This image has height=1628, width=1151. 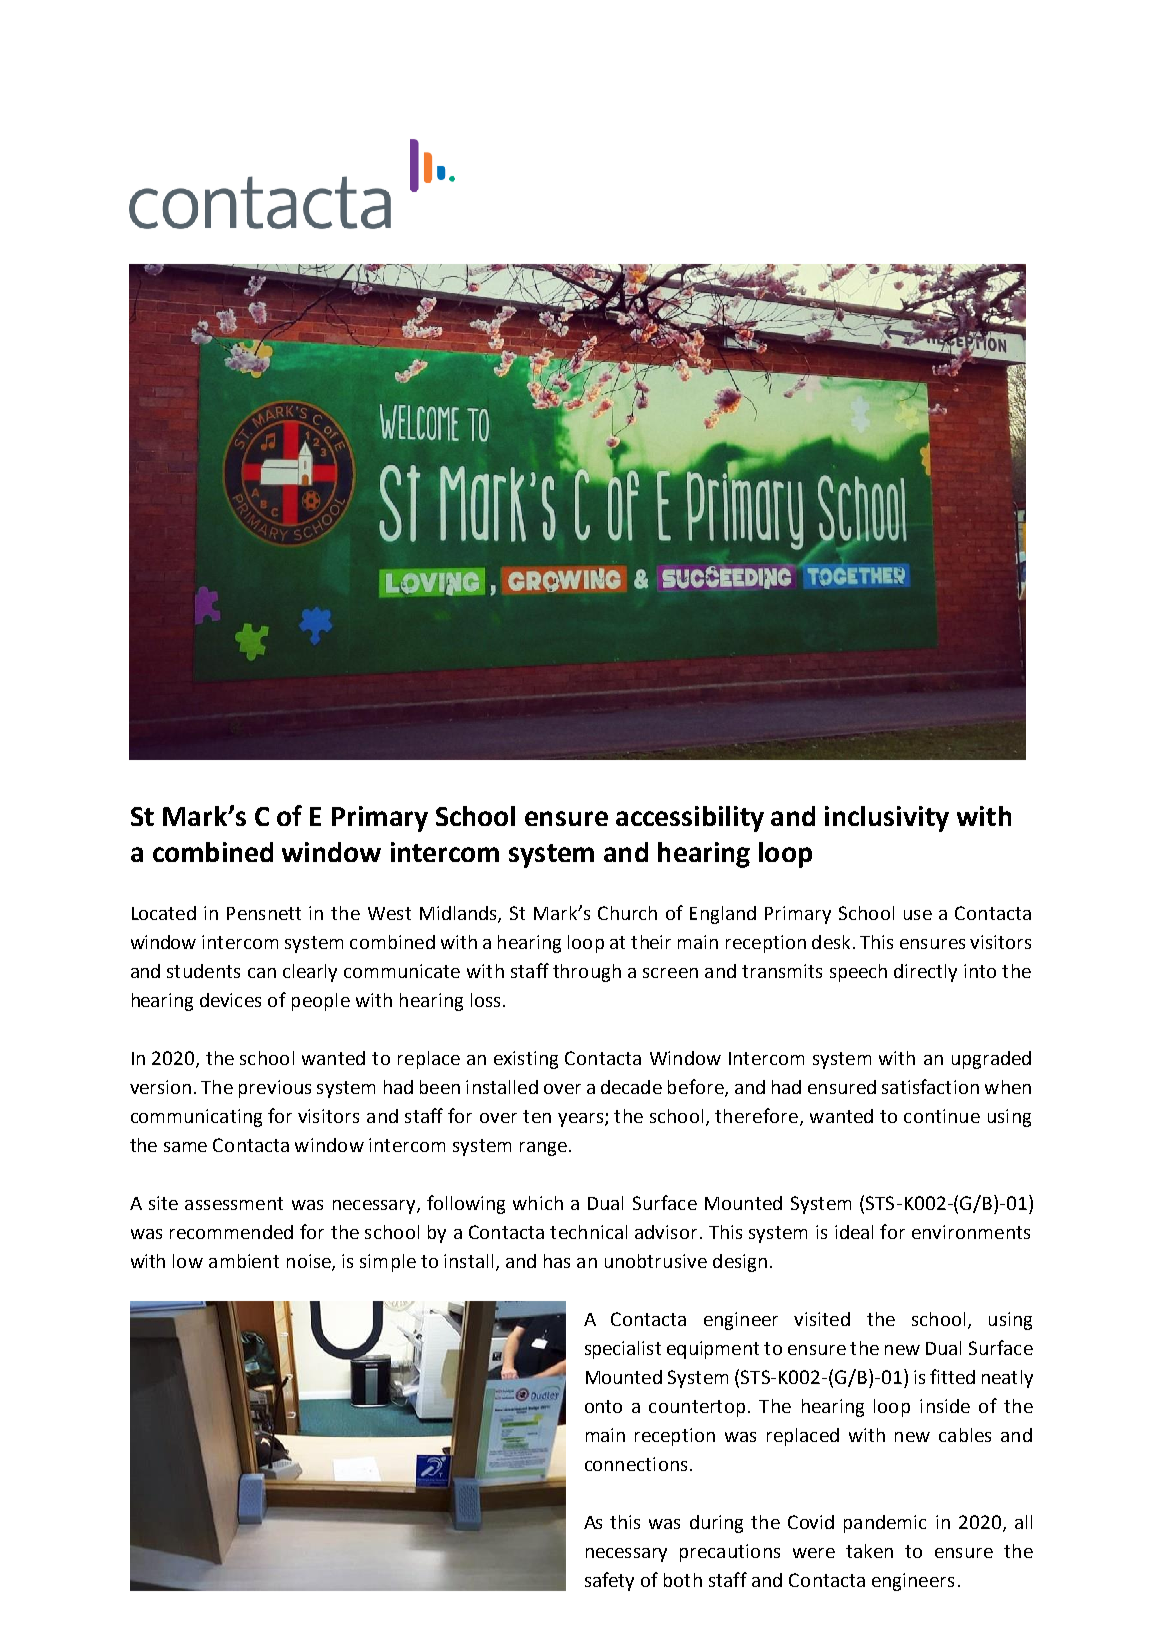 I want to click on previous, so click(x=275, y=1089).
